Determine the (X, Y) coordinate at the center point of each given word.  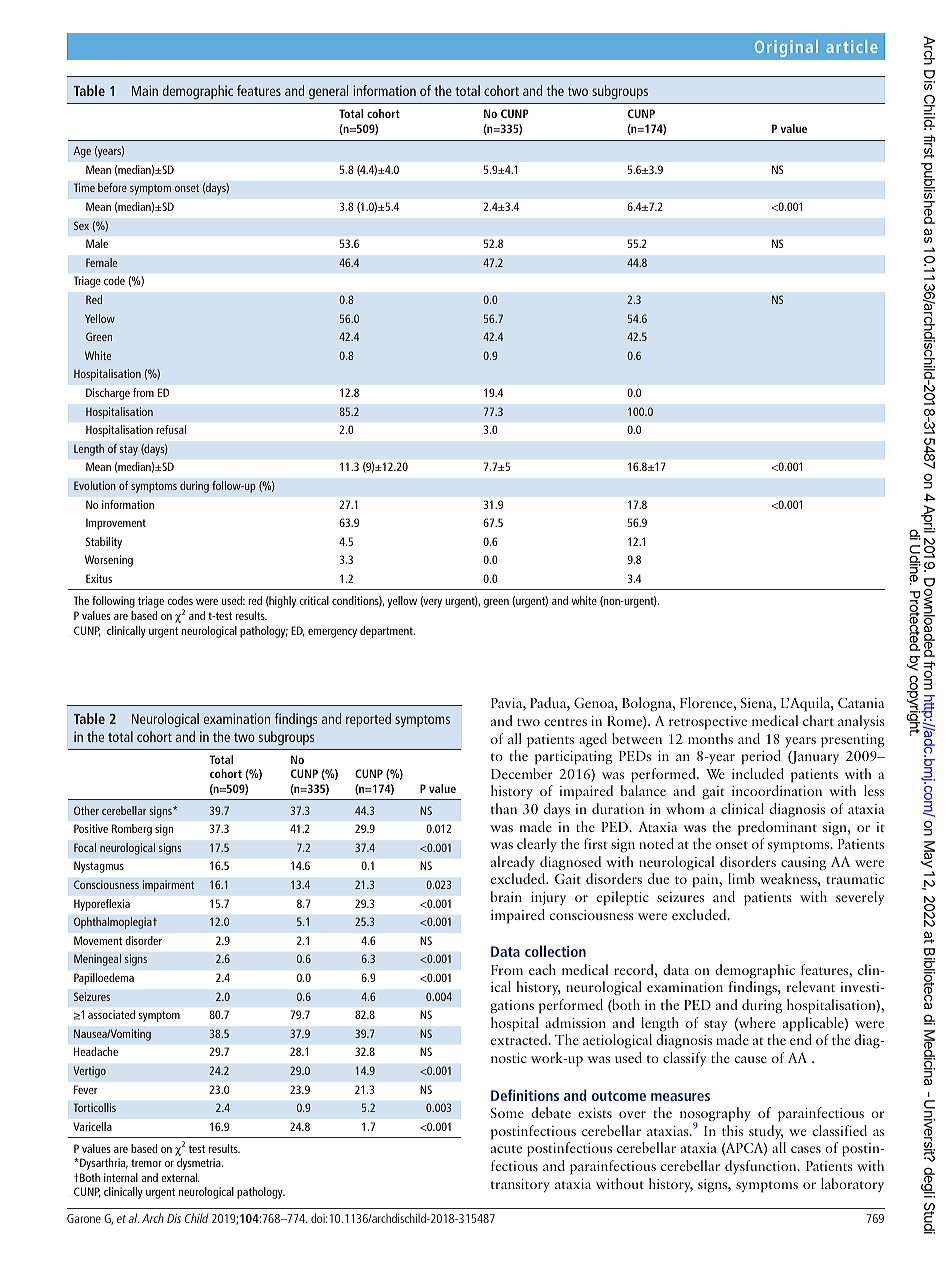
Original (786, 48)
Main (145, 90)
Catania (861, 703)
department (387, 632)
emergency (332, 633)
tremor (146, 1163)
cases (806, 1149)
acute (506, 1149)
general (328, 92)
